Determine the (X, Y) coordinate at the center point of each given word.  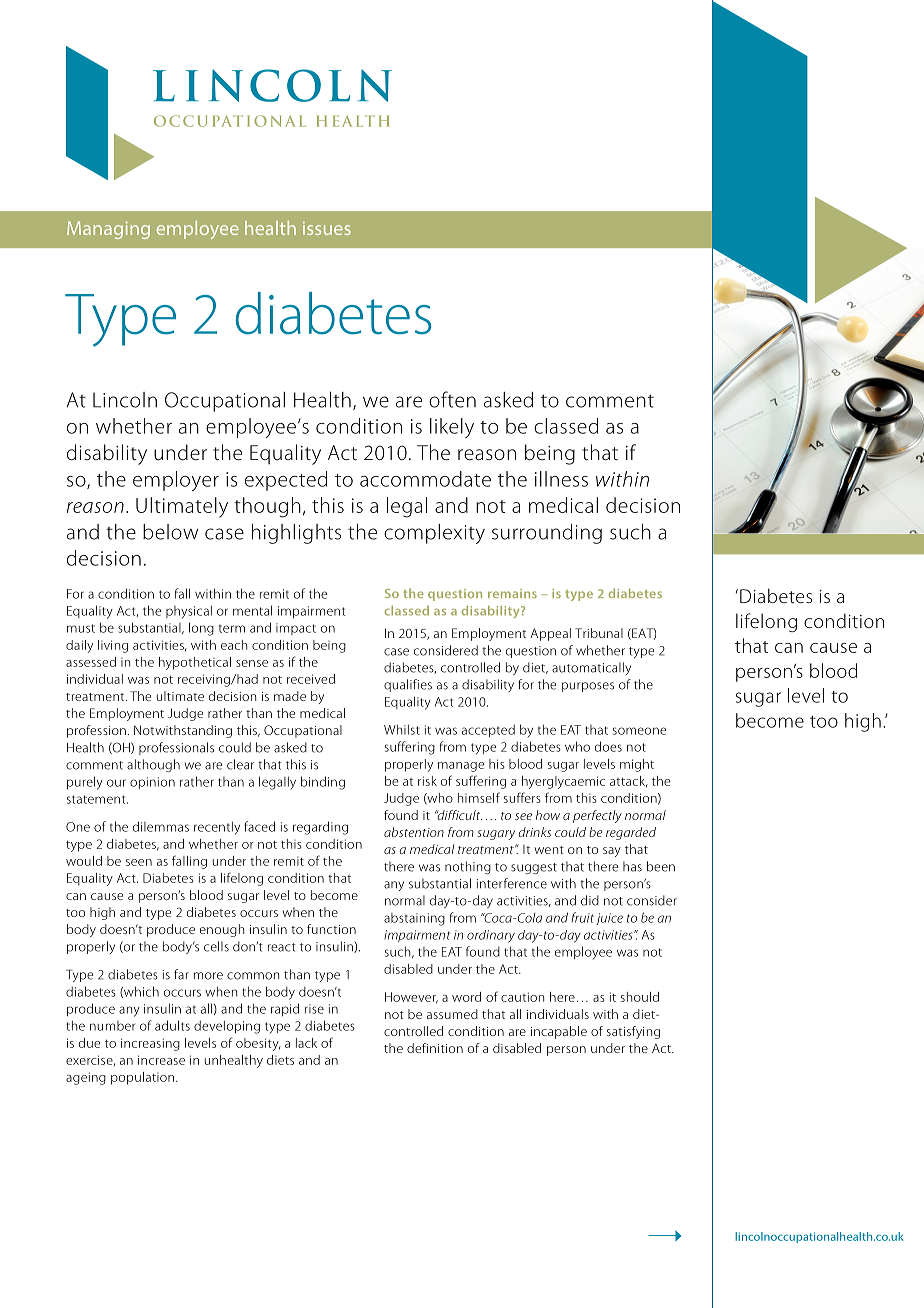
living (113, 646)
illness (561, 479)
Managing (108, 230)
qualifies (408, 685)
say (612, 852)
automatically (591, 668)
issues (327, 228)
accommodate (425, 479)
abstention (414, 832)
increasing (150, 1044)
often (452, 399)
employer (176, 481)
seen (139, 862)
